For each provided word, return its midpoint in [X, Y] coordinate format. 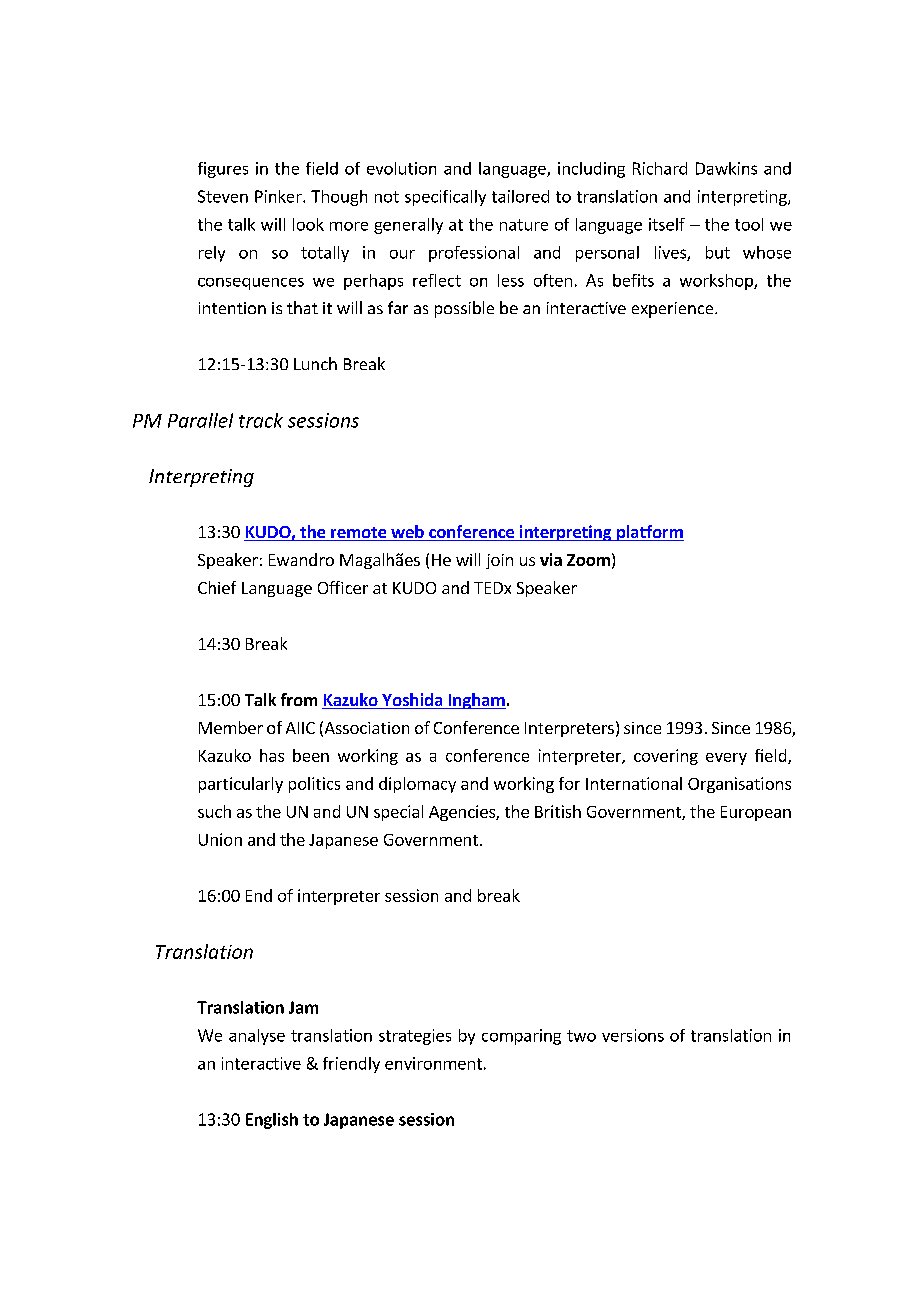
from [299, 699]
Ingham [476, 701]
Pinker [279, 196]
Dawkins [726, 168]
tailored [520, 196]
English [272, 1121]
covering [666, 757]
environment [433, 1063]
